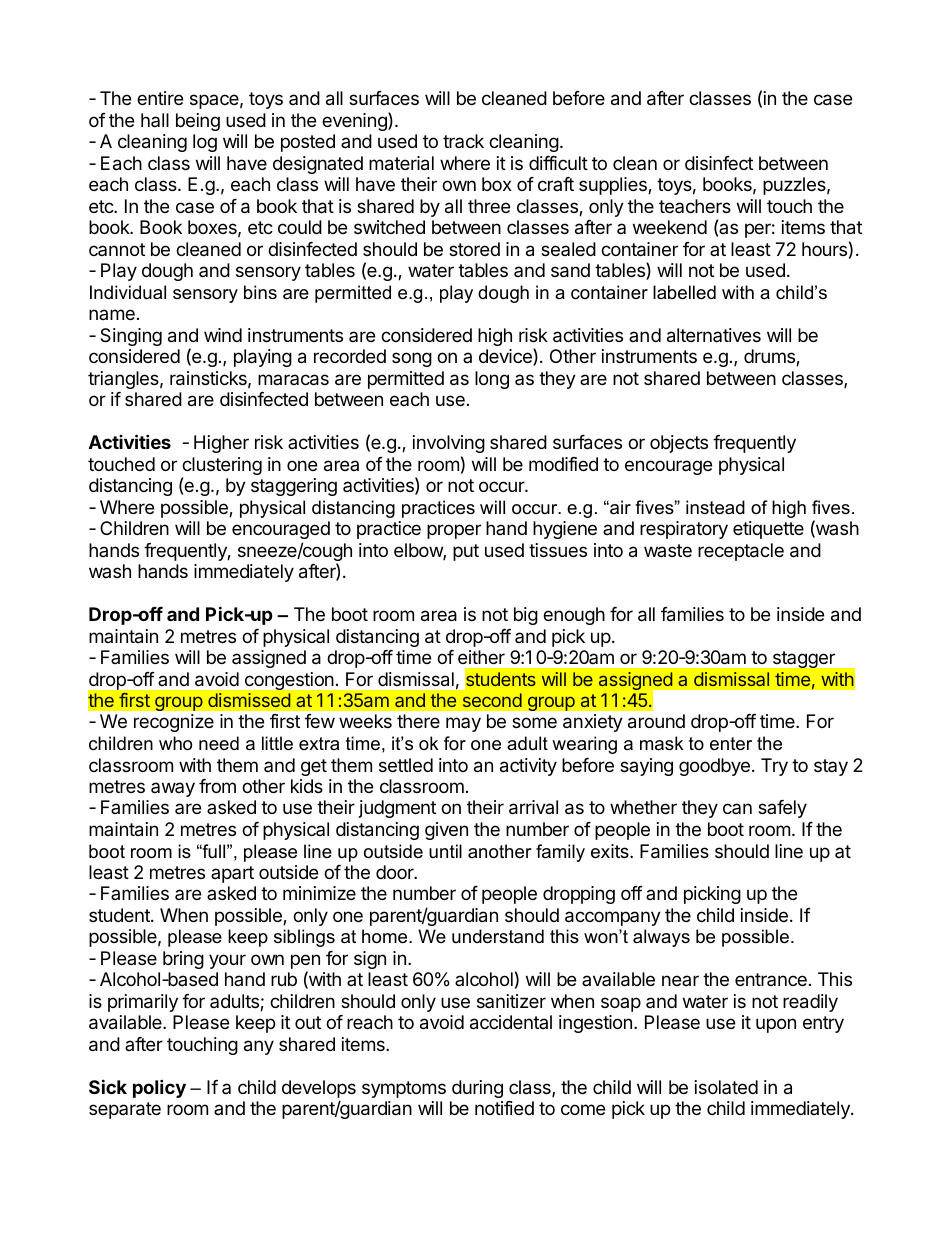 Image resolution: width=952 pixels, height=1233 pixels. I want to click on long, so click(492, 380).
